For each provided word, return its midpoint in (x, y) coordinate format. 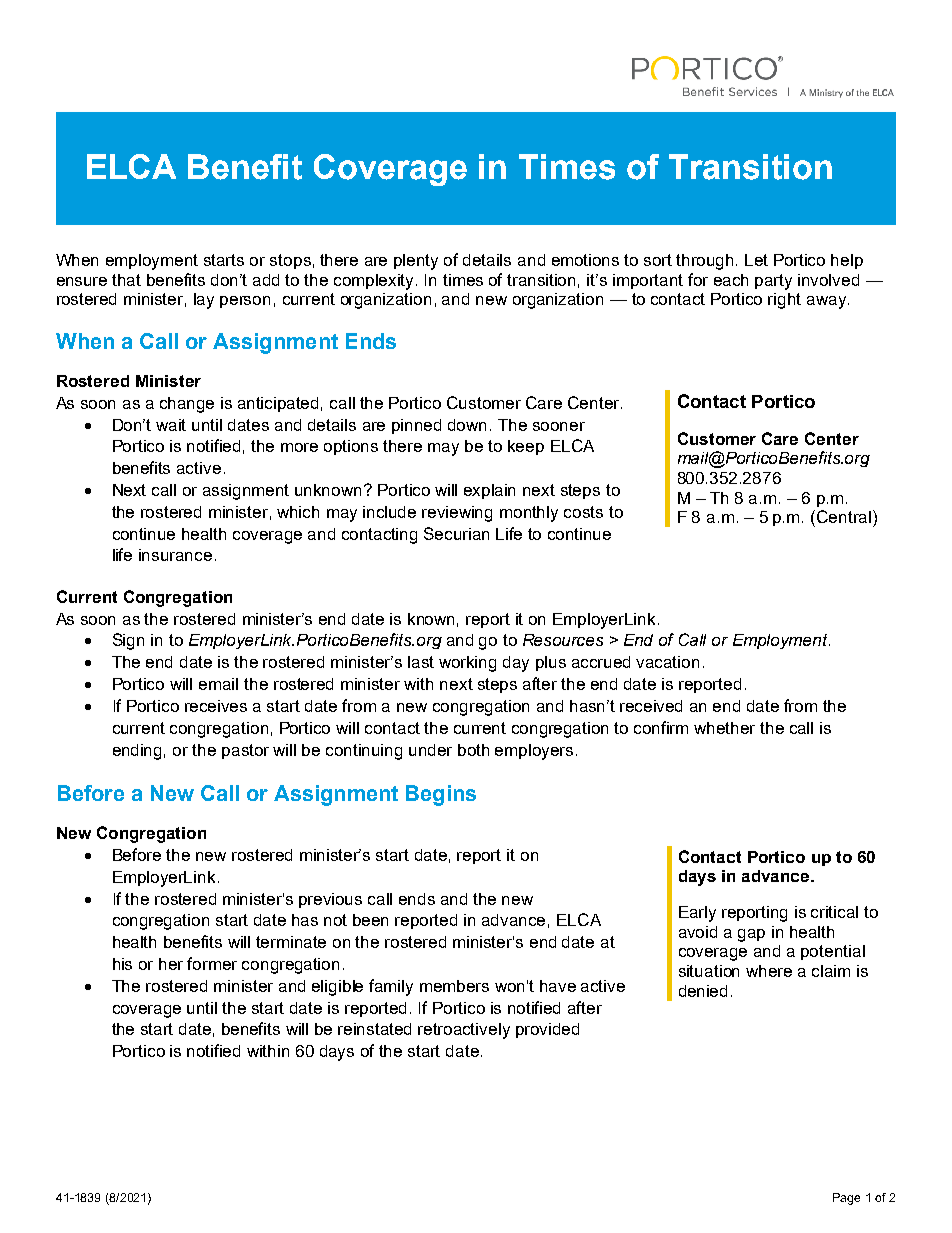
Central (844, 516)
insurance (175, 555)
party (773, 282)
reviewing (457, 514)
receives (216, 706)
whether (724, 728)
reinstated (374, 1029)
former (212, 963)
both (473, 750)
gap (751, 935)
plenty (416, 262)
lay (204, 301)
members (454, 986)
